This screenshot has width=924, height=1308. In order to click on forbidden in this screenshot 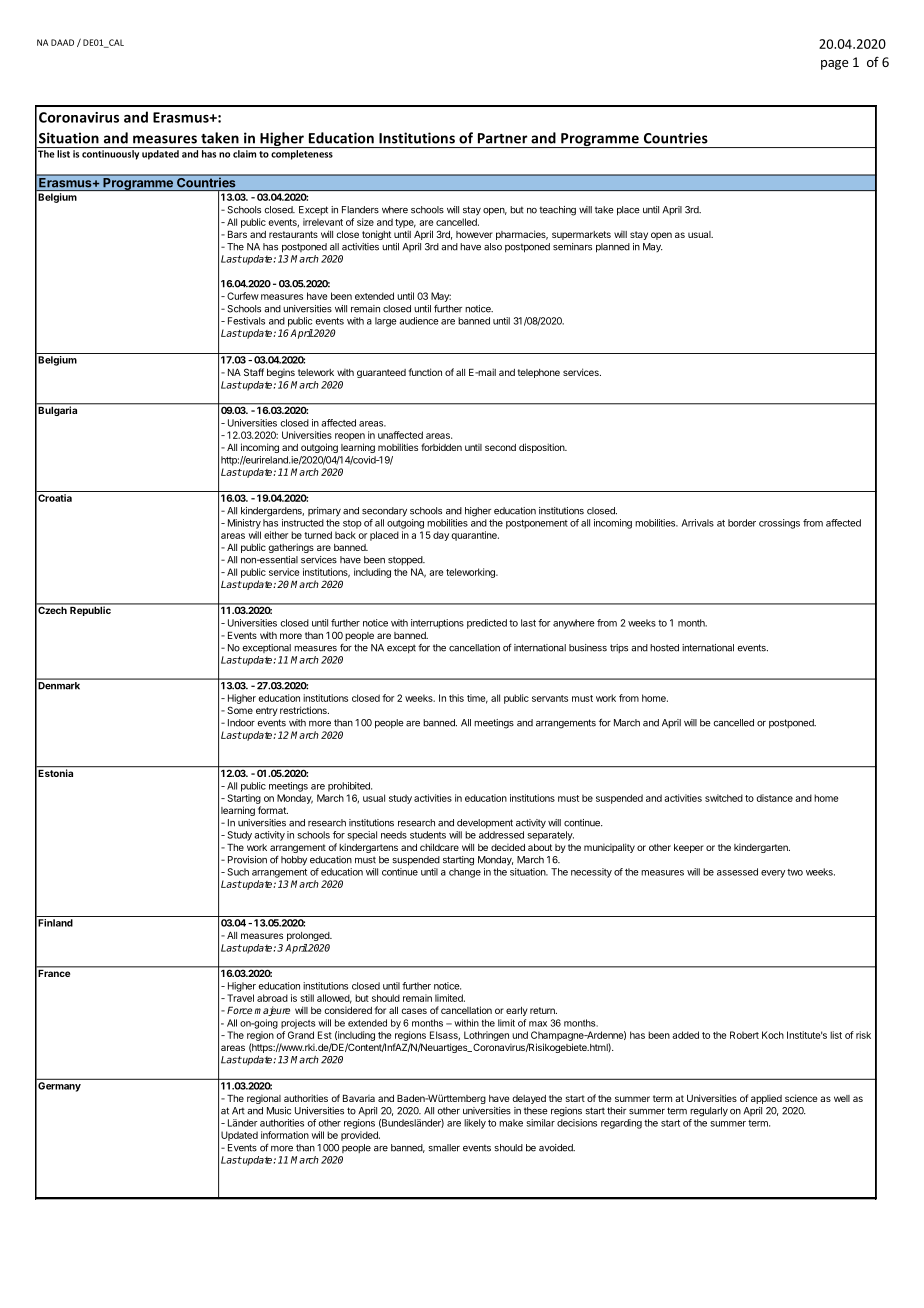, I will do `click(441, 447)`.
